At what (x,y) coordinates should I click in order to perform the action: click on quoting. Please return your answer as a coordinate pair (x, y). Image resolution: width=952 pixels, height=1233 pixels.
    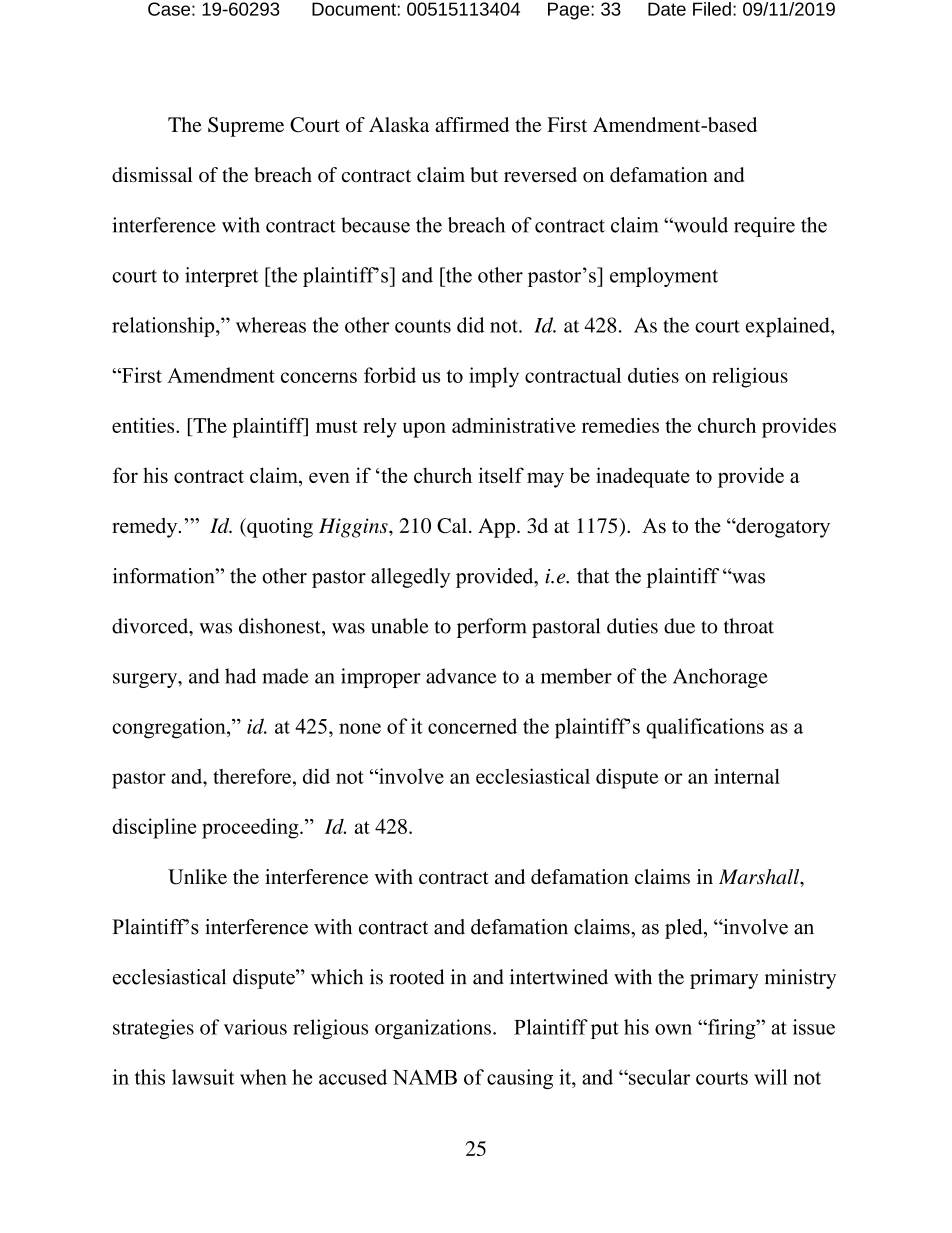
    Looking at the image, I should click on (279, 528).
